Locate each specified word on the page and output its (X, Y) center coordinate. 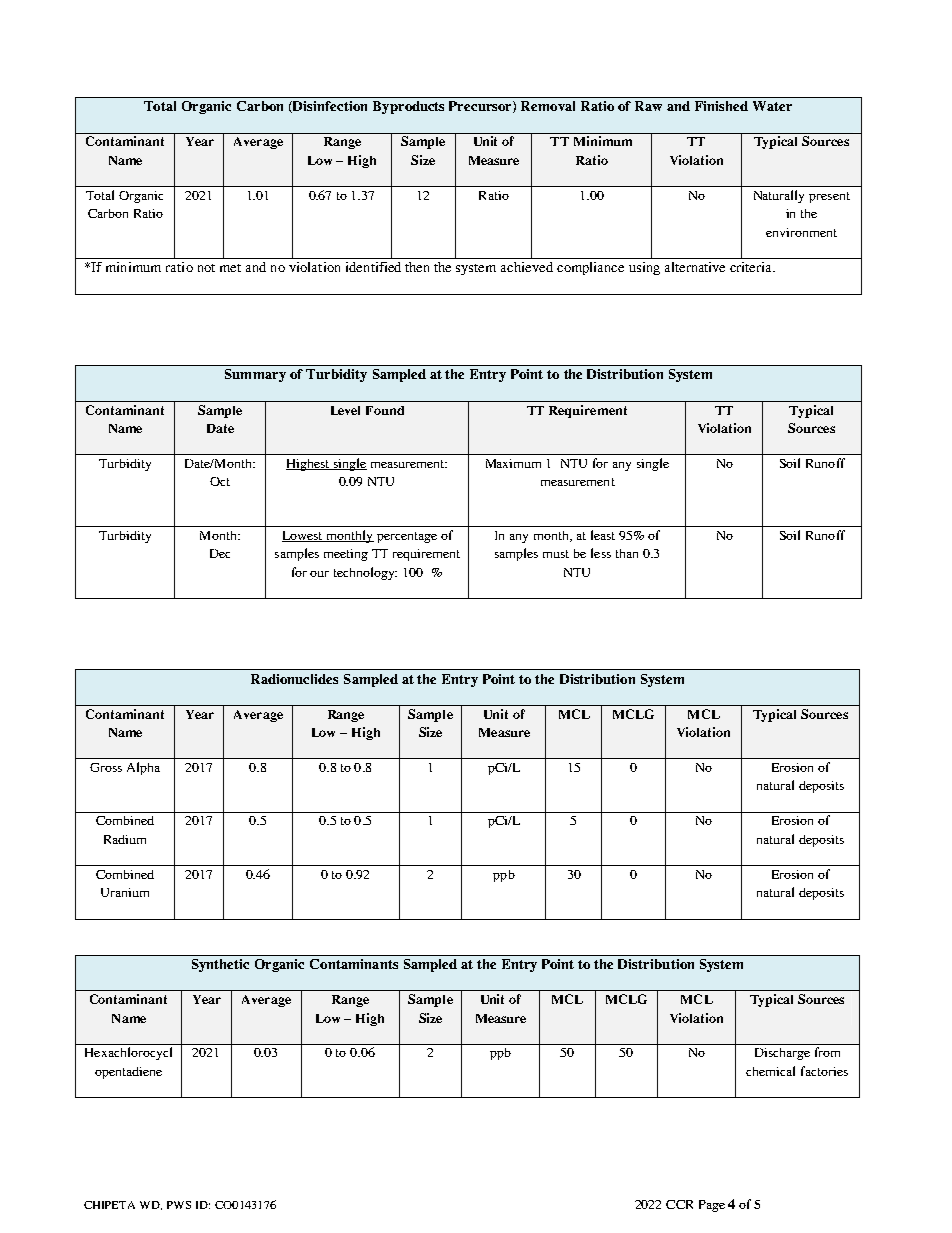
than (627, 553)
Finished (721, 106)
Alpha (143, 768)
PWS (179, 1205)
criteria (752, 267)
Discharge (782, 1054)
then (417, 267)
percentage (407, 537)
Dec (220, 553)
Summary (255, 375)
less (601, 553)
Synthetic (220, 965)
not (206, 268)
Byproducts (408, 107)
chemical (770, 1071)
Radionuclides (294, 679)
